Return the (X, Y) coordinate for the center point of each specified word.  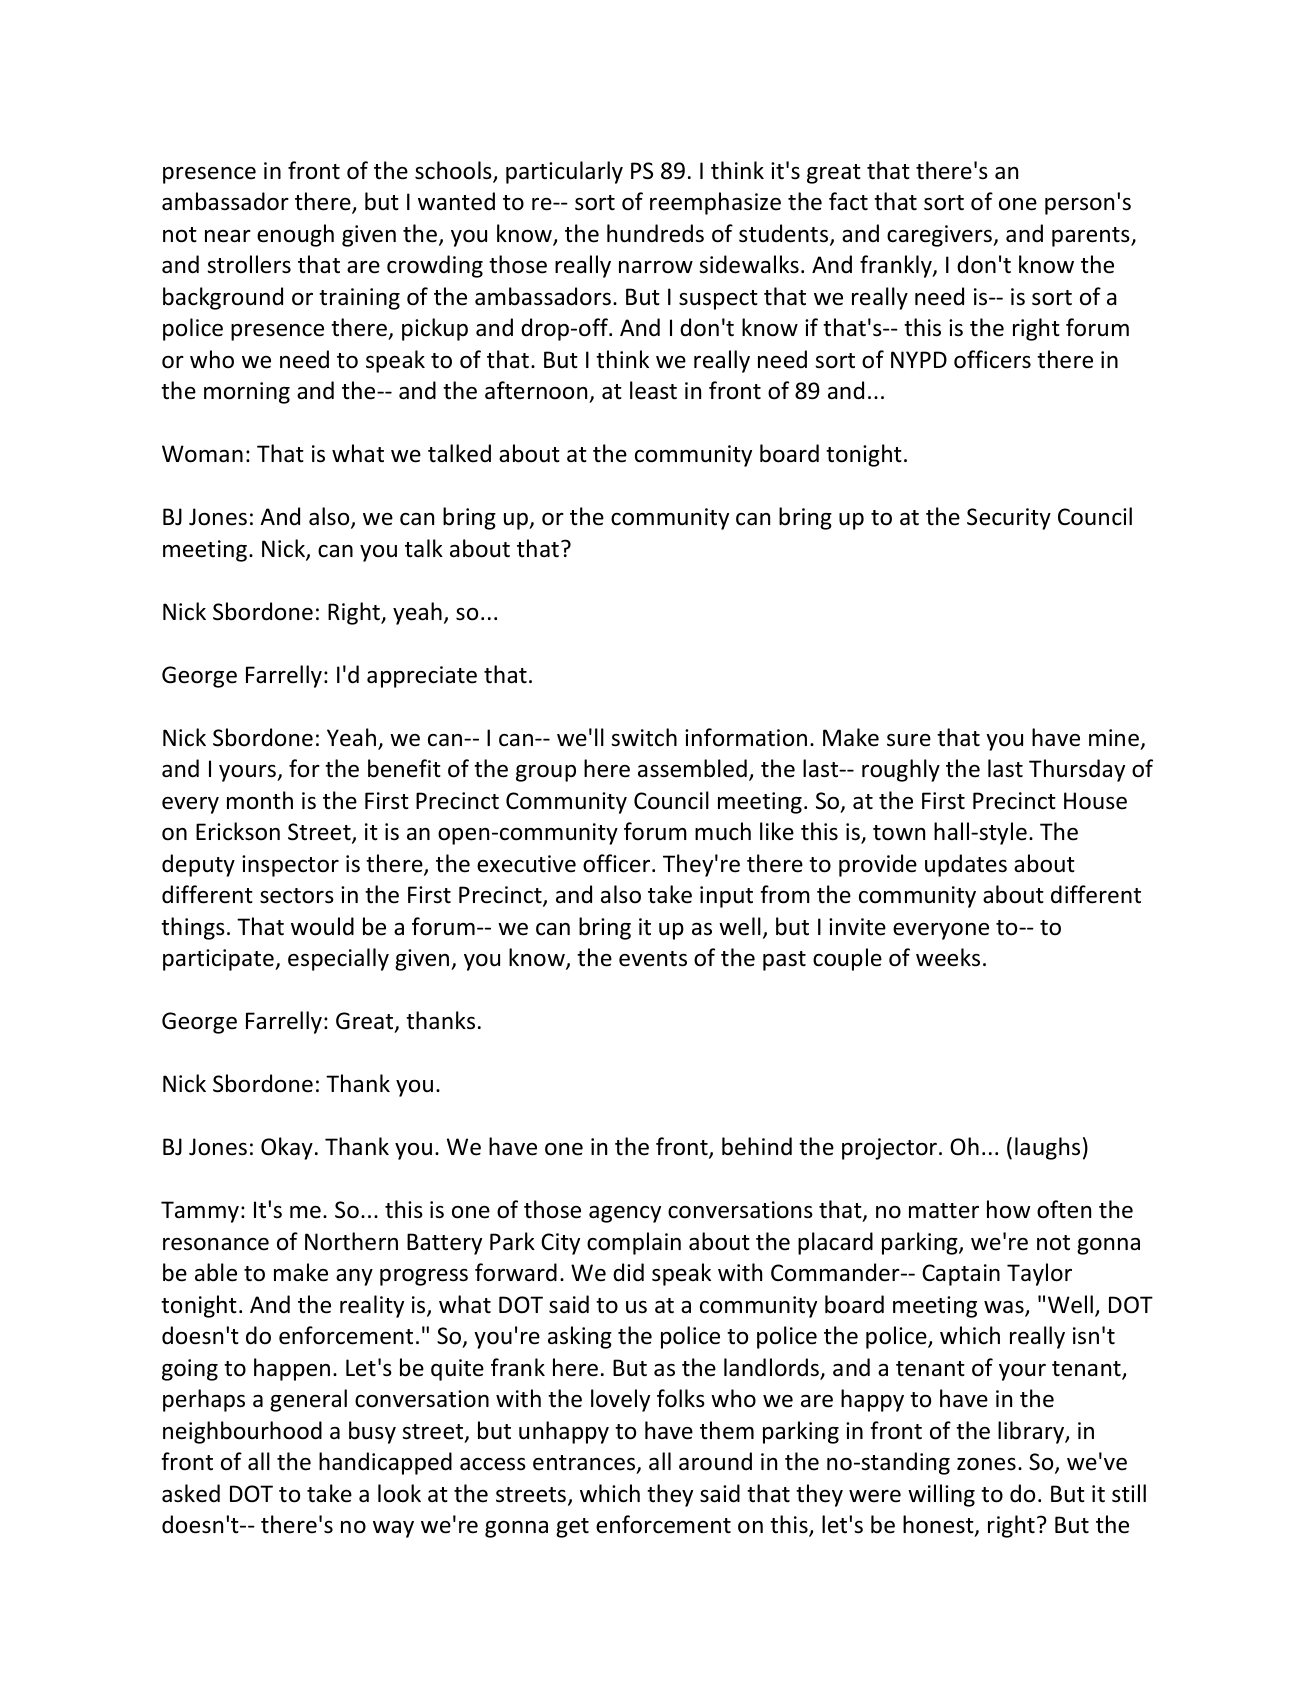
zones (986, 1464)
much (723, 831)
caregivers (940, 236)
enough (295, 235)
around (715, 1461)
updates (966, 865)
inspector (290, 866)
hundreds (655, 233)
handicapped (385, 1463)
